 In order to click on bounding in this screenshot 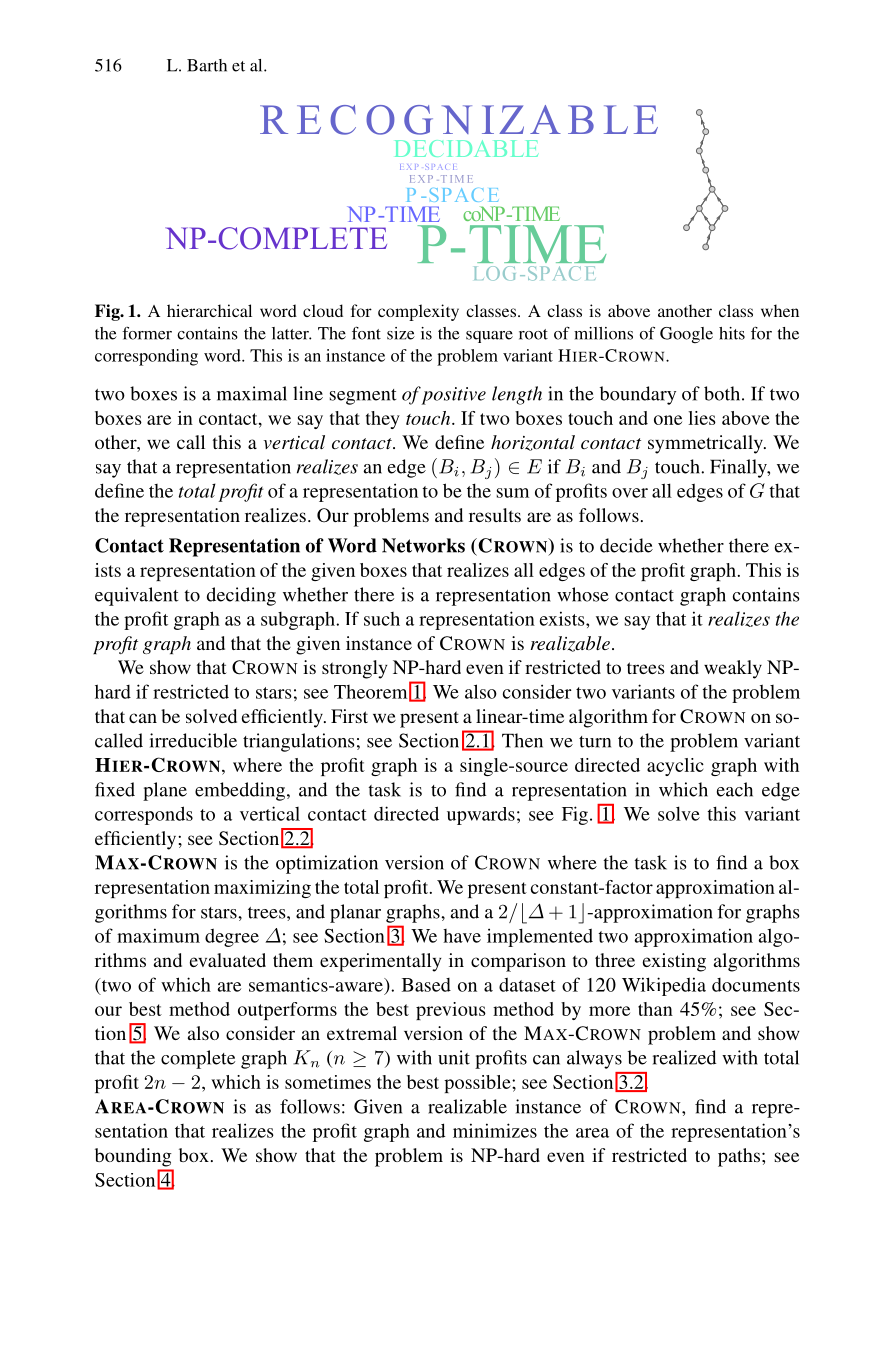, I will do `click(133, 1157)`.
